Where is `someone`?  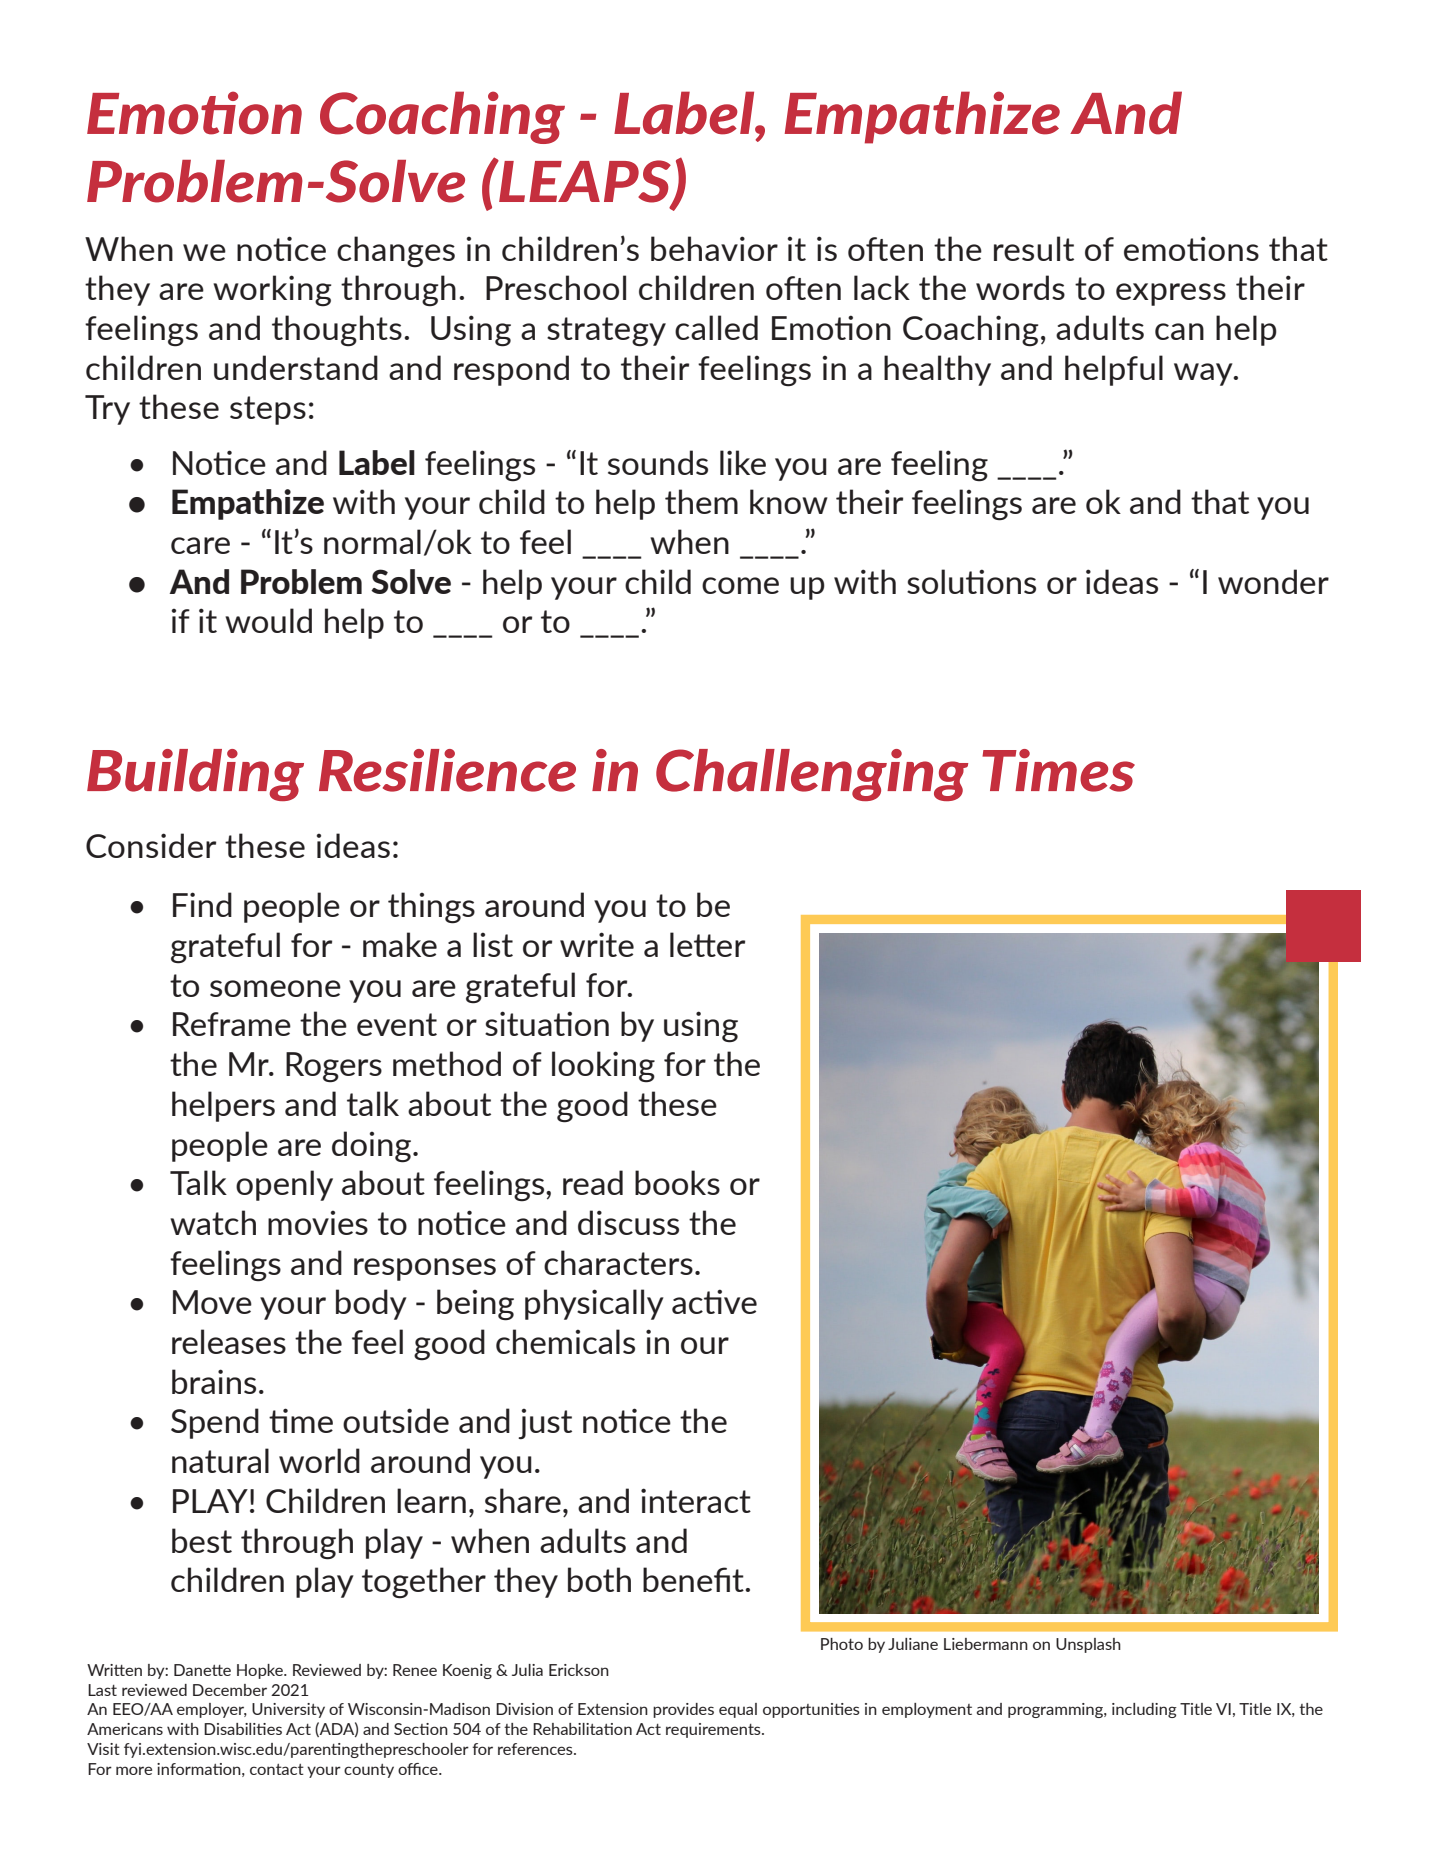
someone is located at coordinates (275, 988).
